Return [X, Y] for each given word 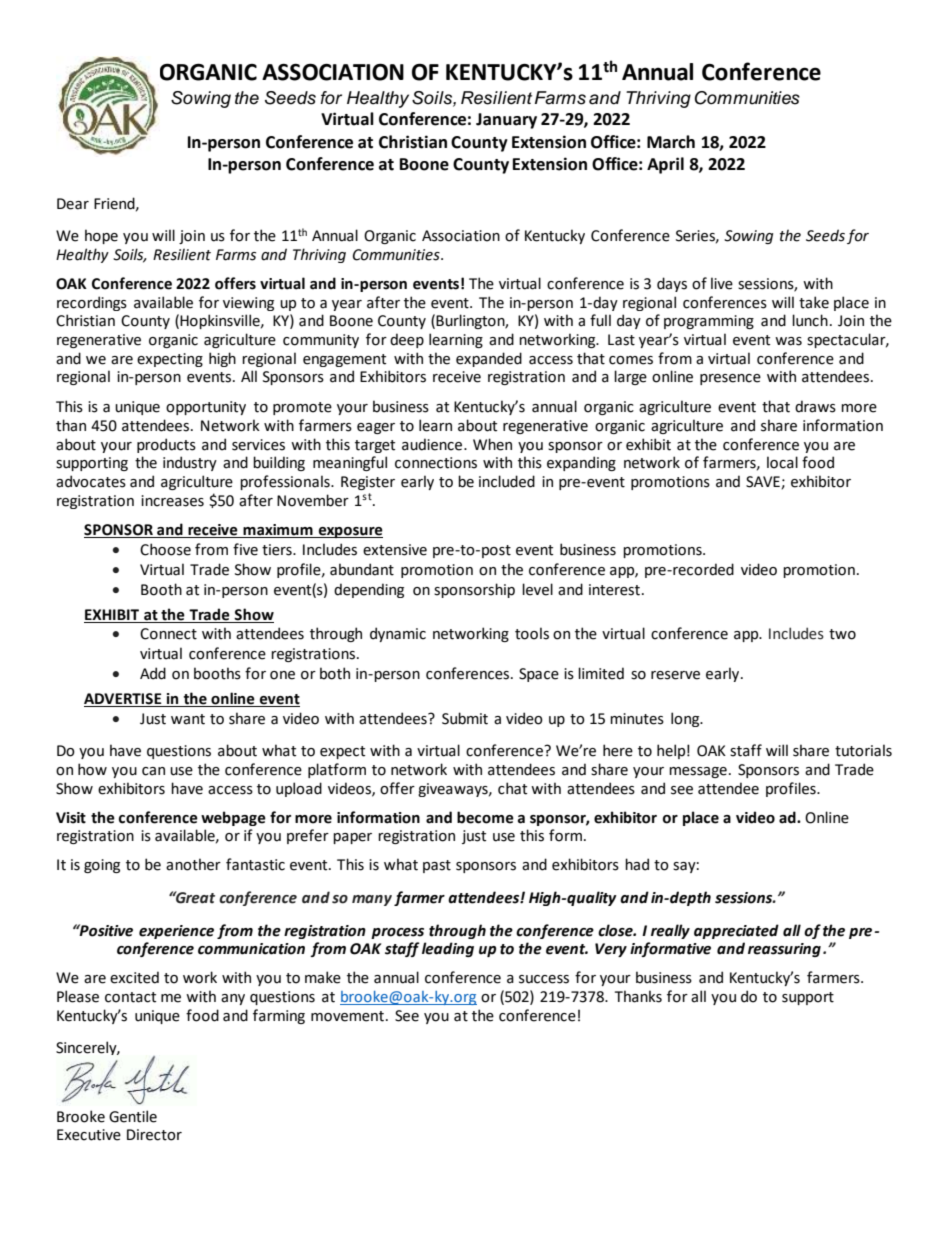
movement [347, 1016]
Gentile [133, 1116]
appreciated [736, 931]
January [506, 121]
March [671, 142]
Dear [73, 204]
